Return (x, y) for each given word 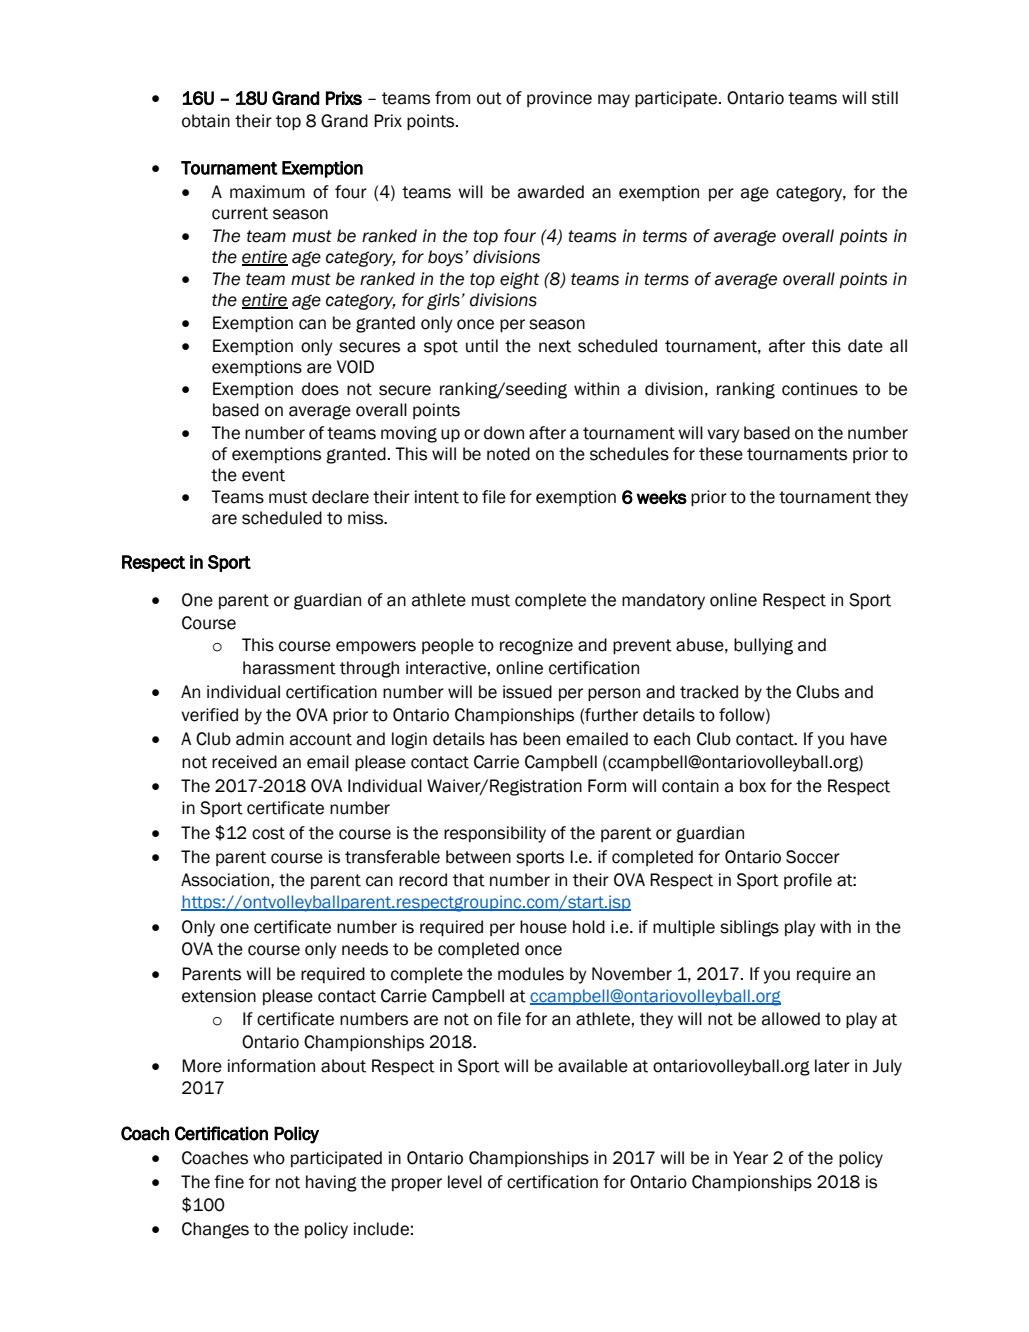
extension (219, 996)
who (269, 1158)
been (541, 739)
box (753, 786)
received (244, 762)
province (559, 99)
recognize (536, 646)
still (885, 98)
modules (531, 974)
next (555, 346)
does (320, 389)
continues (820, 389)
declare (340, 497)
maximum (267, 192)
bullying (763, 646)
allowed (791, 1019)
